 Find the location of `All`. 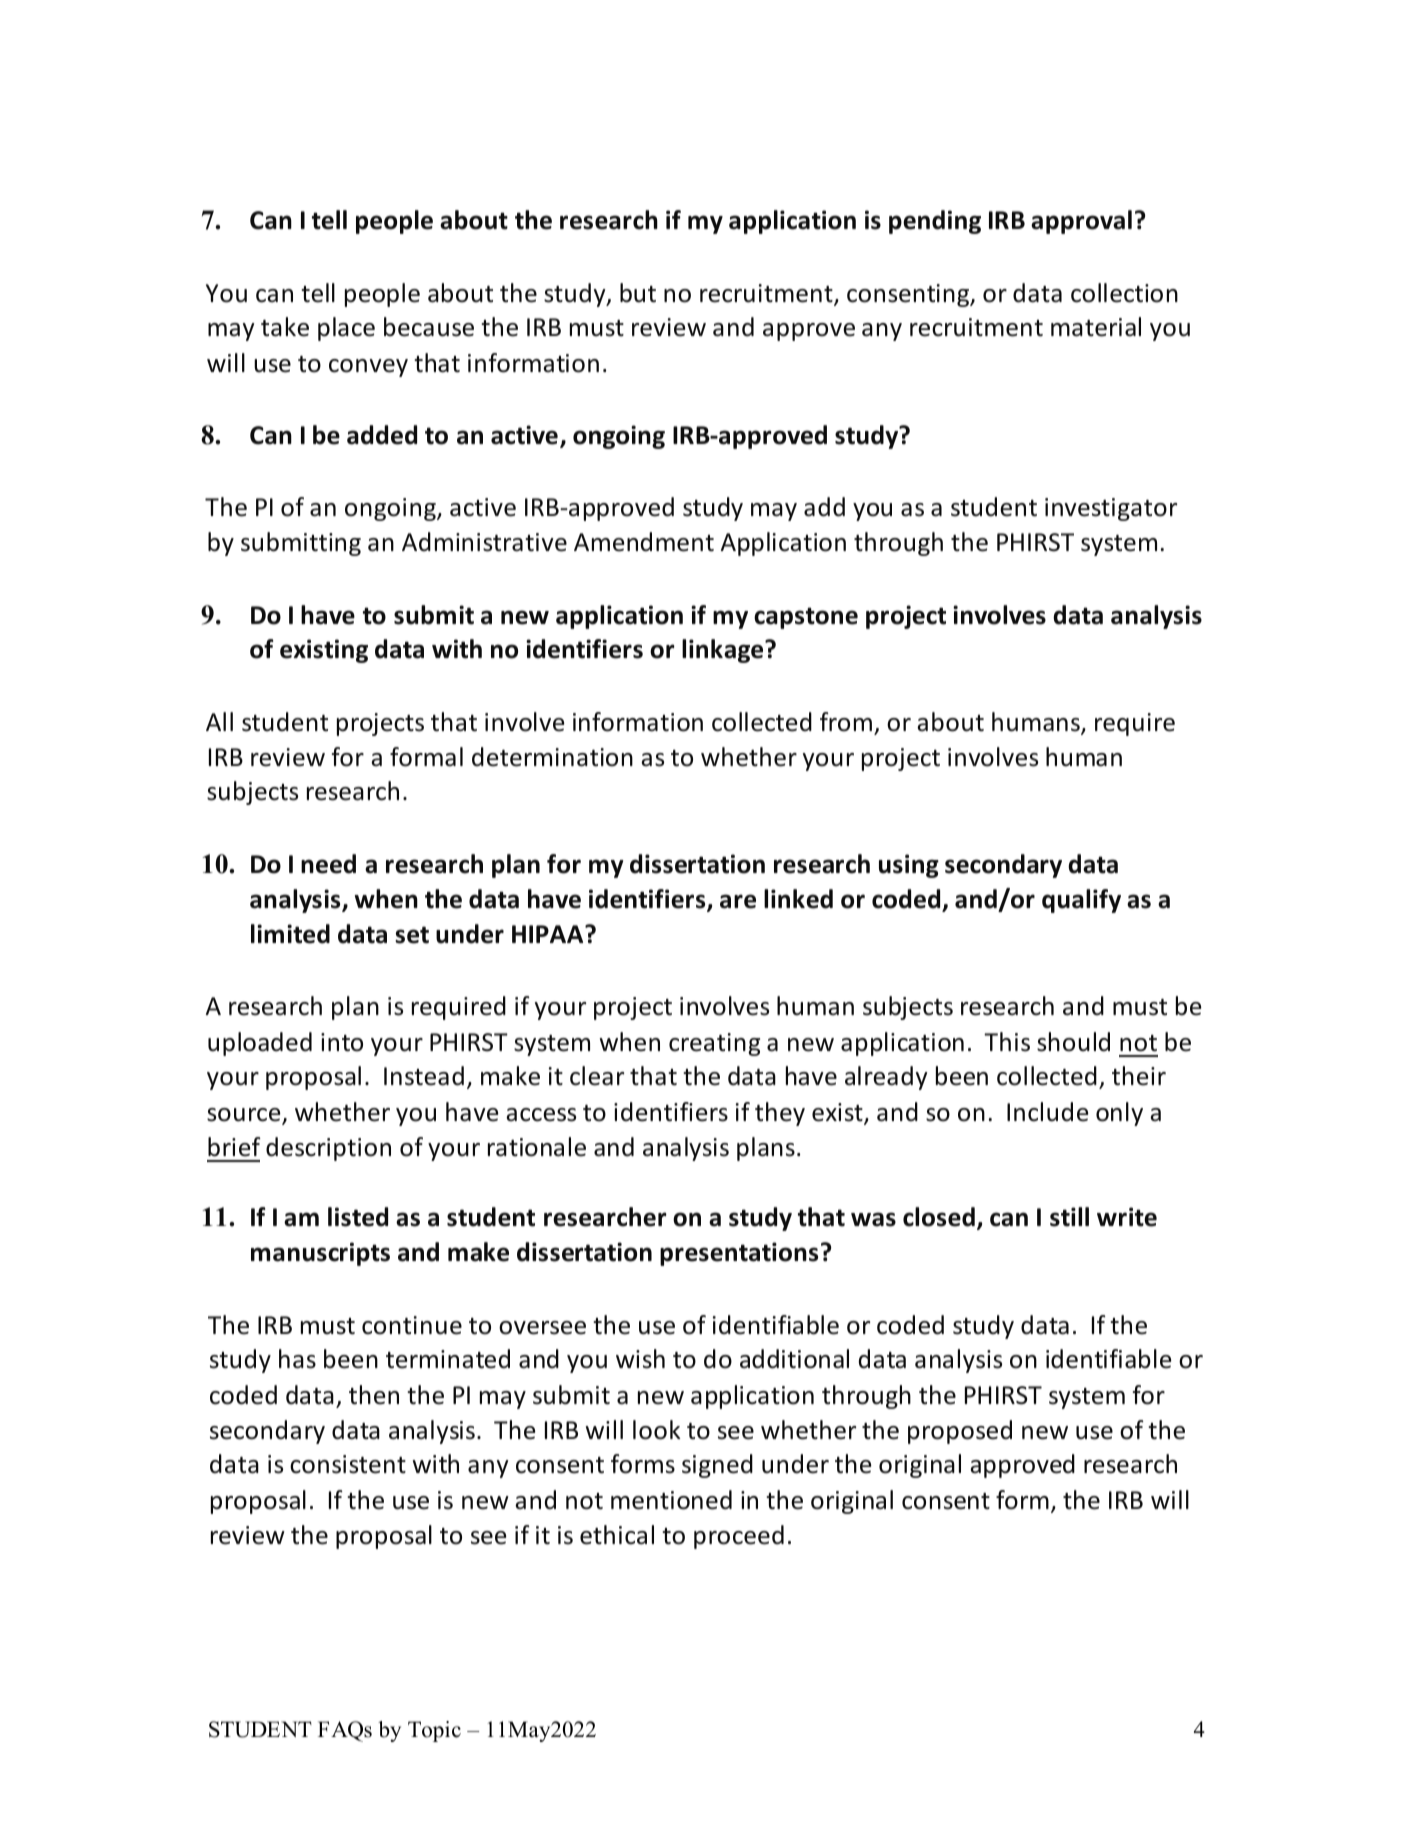

All is located at coordinates (219, 721).
